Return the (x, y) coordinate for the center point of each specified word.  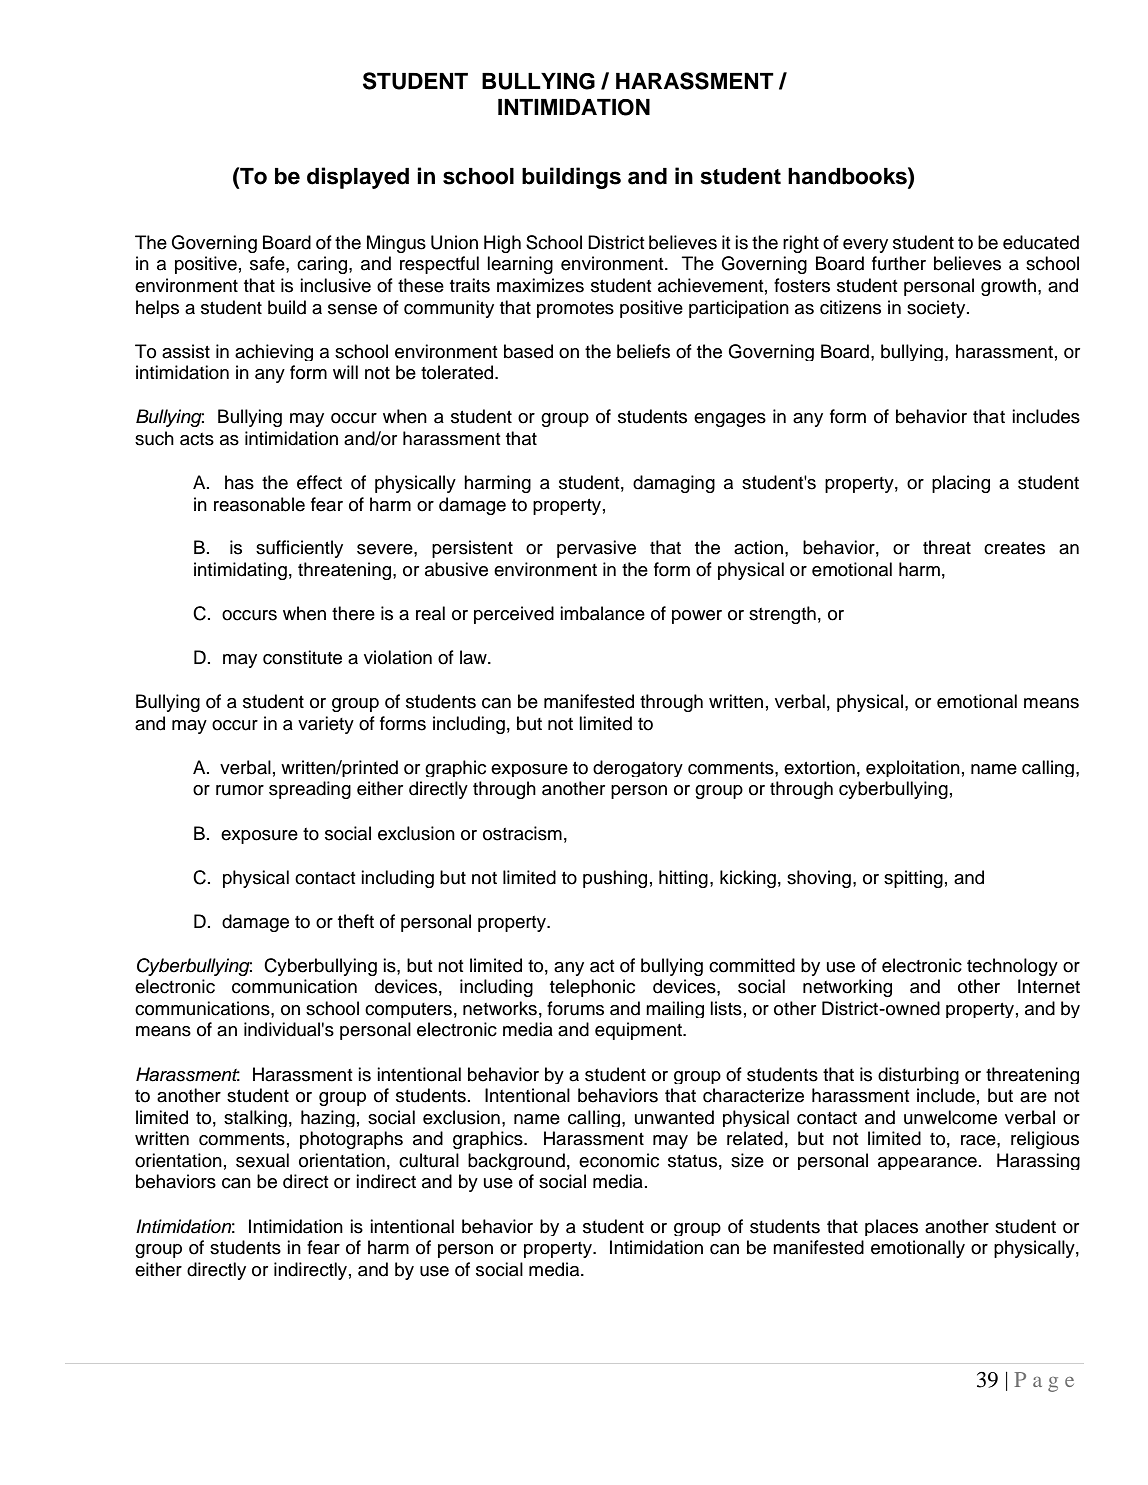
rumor (240, 790)
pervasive (596, 549)
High (502, 244)
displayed (358, 178)
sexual (262, 1160)
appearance (927, 1163)
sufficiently (299, 549)
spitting (913, 879)
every (865, 246)
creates (1014, 548)
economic (619, 1160)
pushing (615, 879)
